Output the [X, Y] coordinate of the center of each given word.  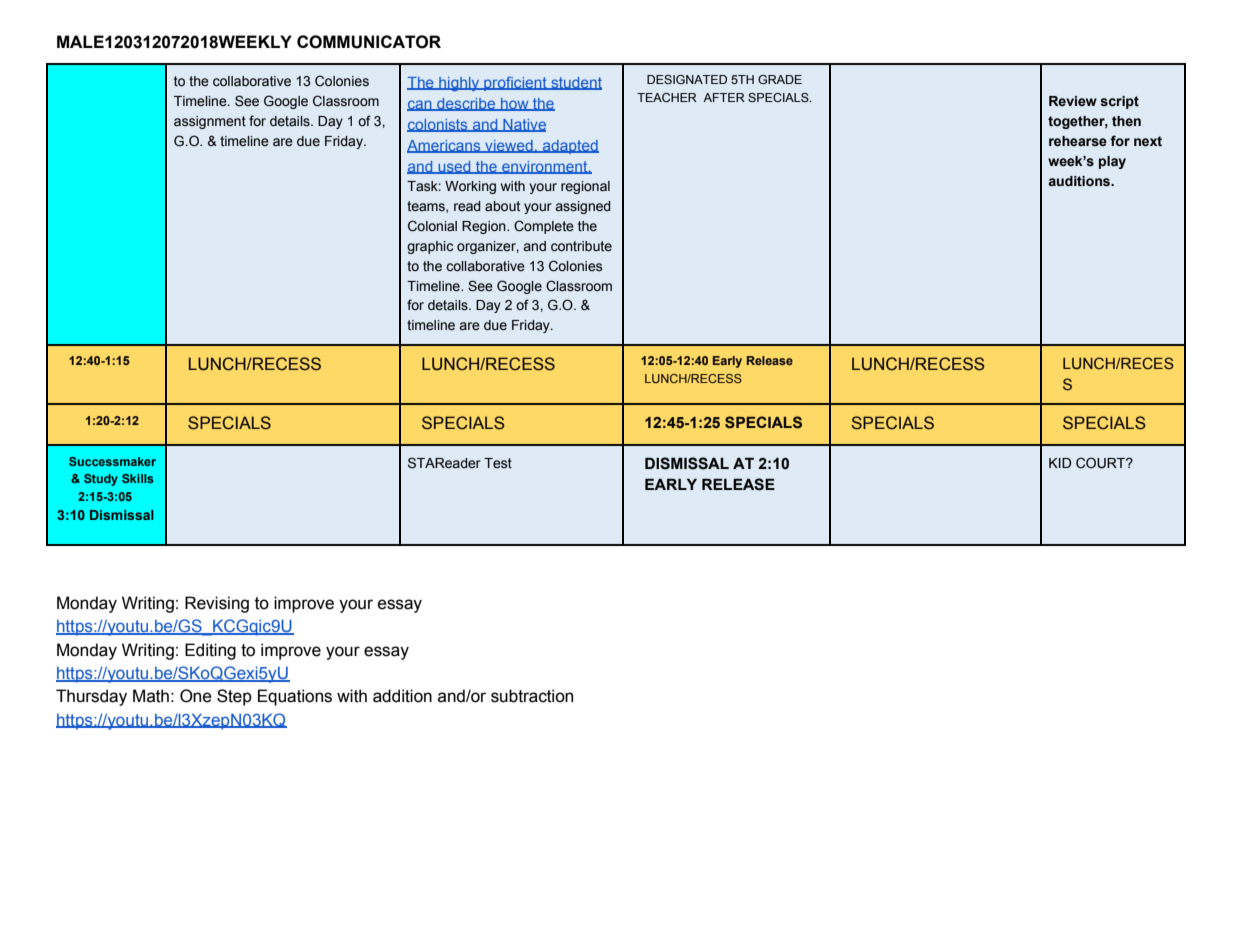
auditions [1080, 181]
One [196, 696]
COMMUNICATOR [369, 42]
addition [402, 696]
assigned [583, 207]
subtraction [532, 696]
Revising [217, 604]
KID [1060, 463]
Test [498, 463]
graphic [430, 247]
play [1112, 162]
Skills [138, 478]
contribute [581, 246]
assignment [210, 122]
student [575, 83]
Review [1073, 101]
